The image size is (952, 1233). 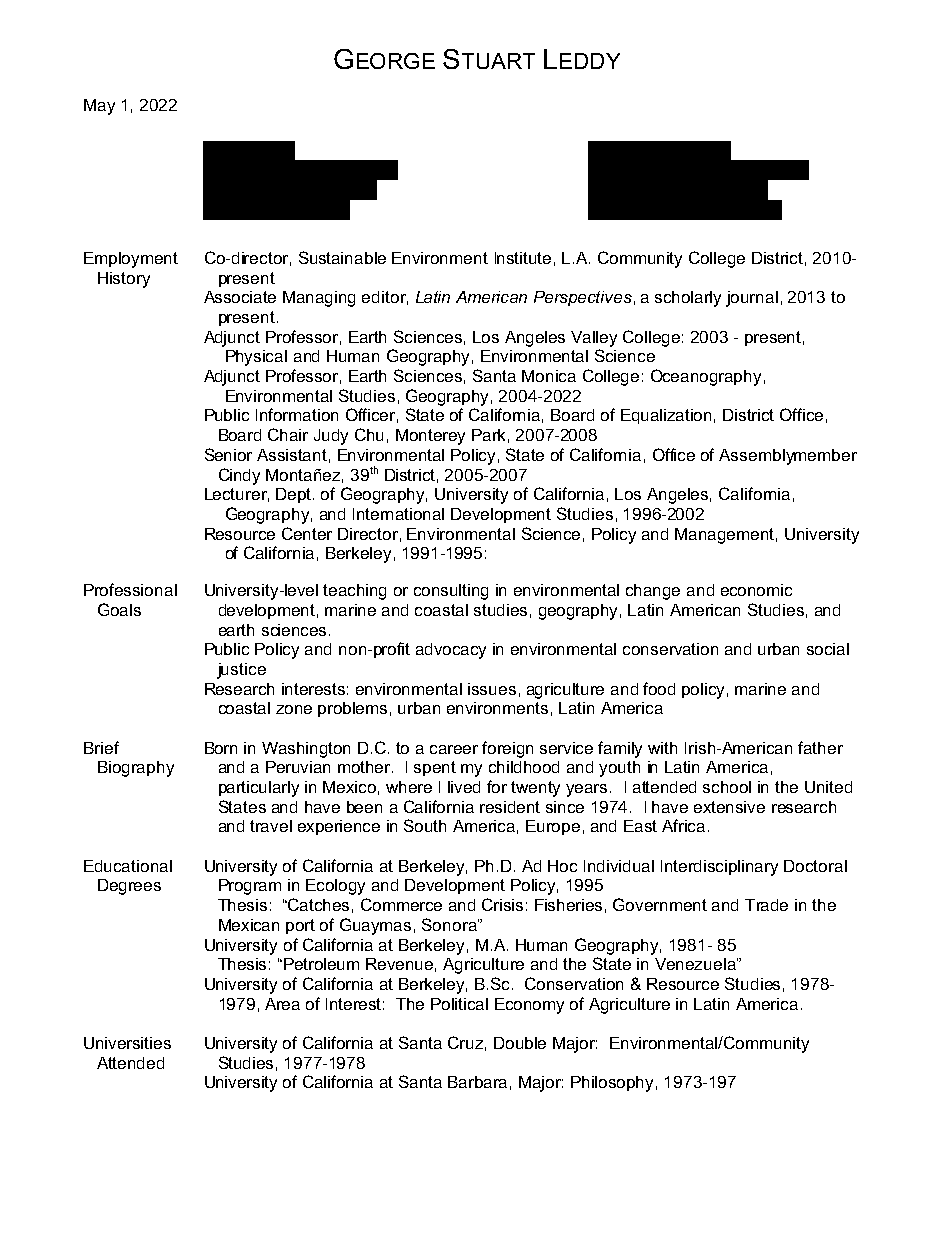 I want to click on Institute, so click(x=523, y=258).
